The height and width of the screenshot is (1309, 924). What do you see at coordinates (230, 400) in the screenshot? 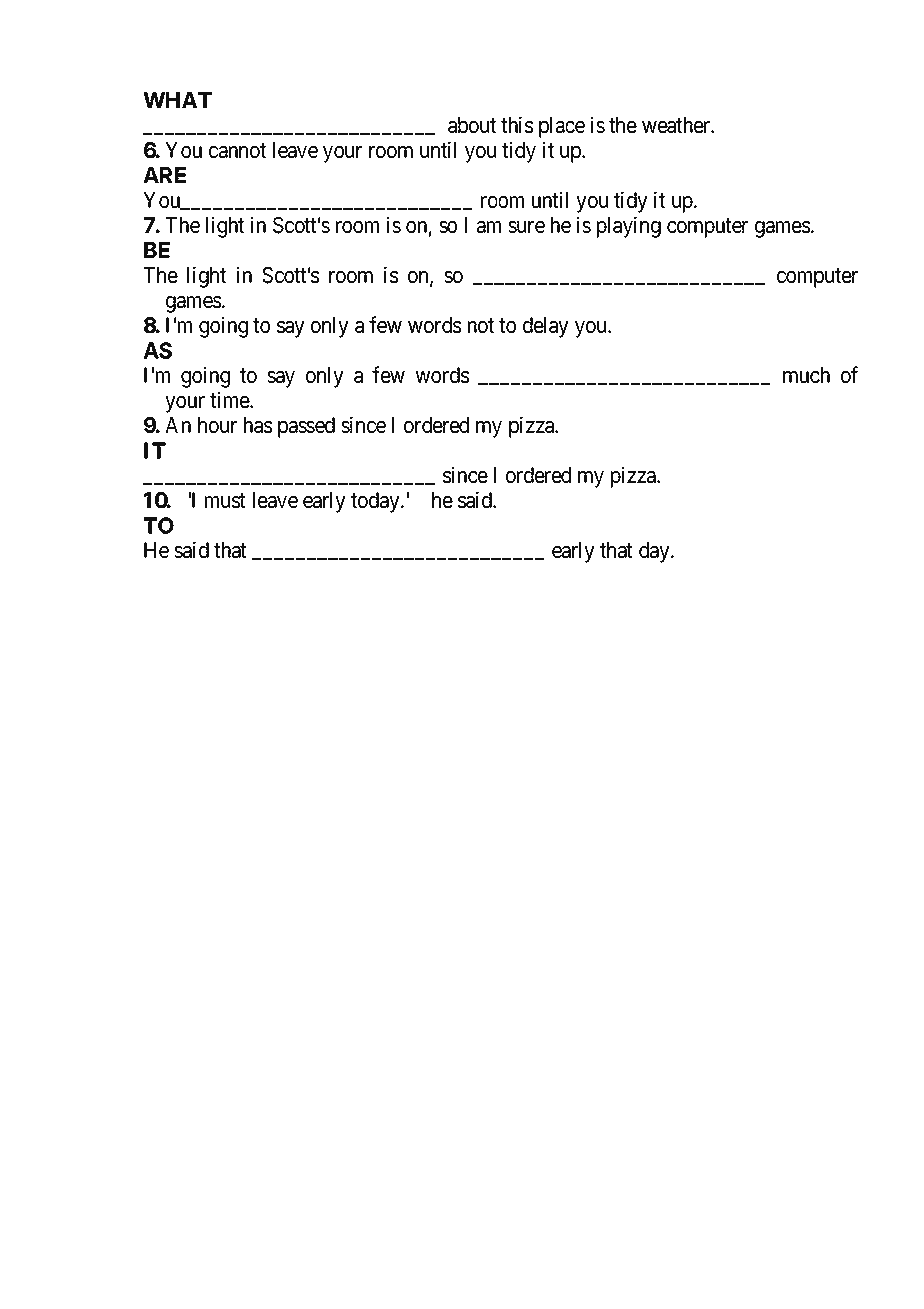
I see `time` at bounding box center [230, 400].
